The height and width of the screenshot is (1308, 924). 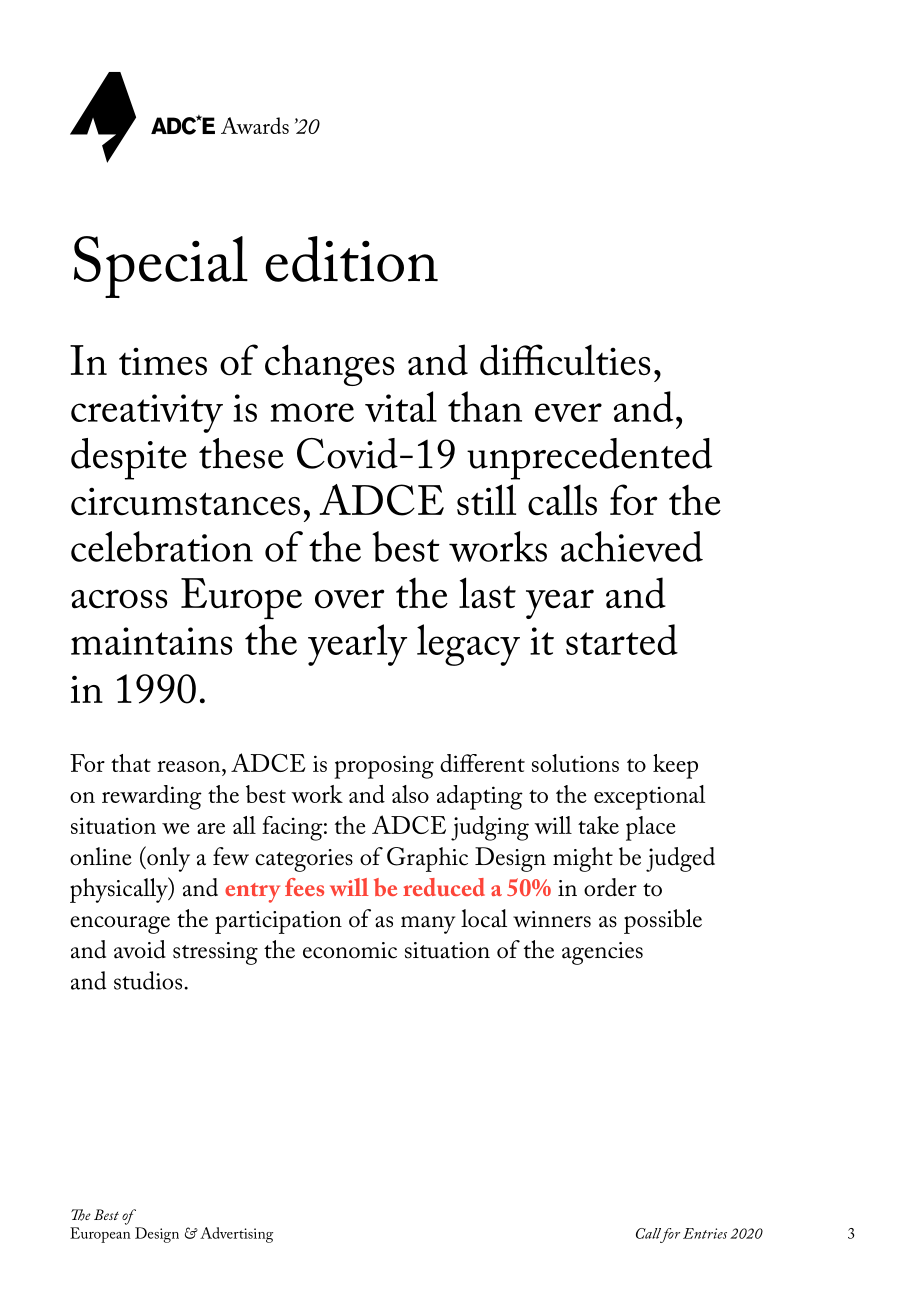 I want to click on Entries, so click(x=705, y=1233).
